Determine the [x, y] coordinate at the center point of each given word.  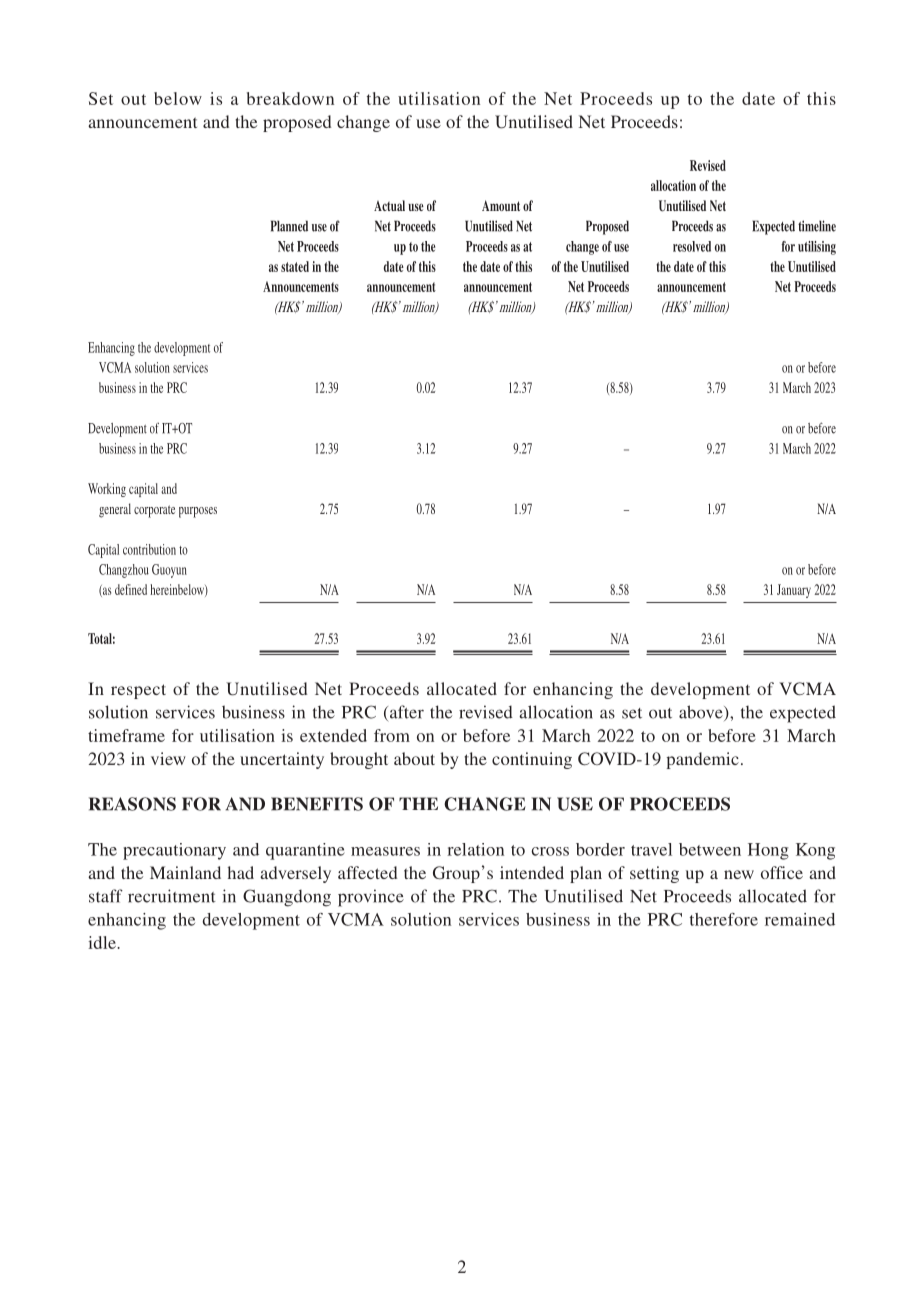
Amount [501, 205]
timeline [817, 226]
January [794, 591]
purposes [198, 512]
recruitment [172, 896]
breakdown [290, 98]
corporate [154, 511]
